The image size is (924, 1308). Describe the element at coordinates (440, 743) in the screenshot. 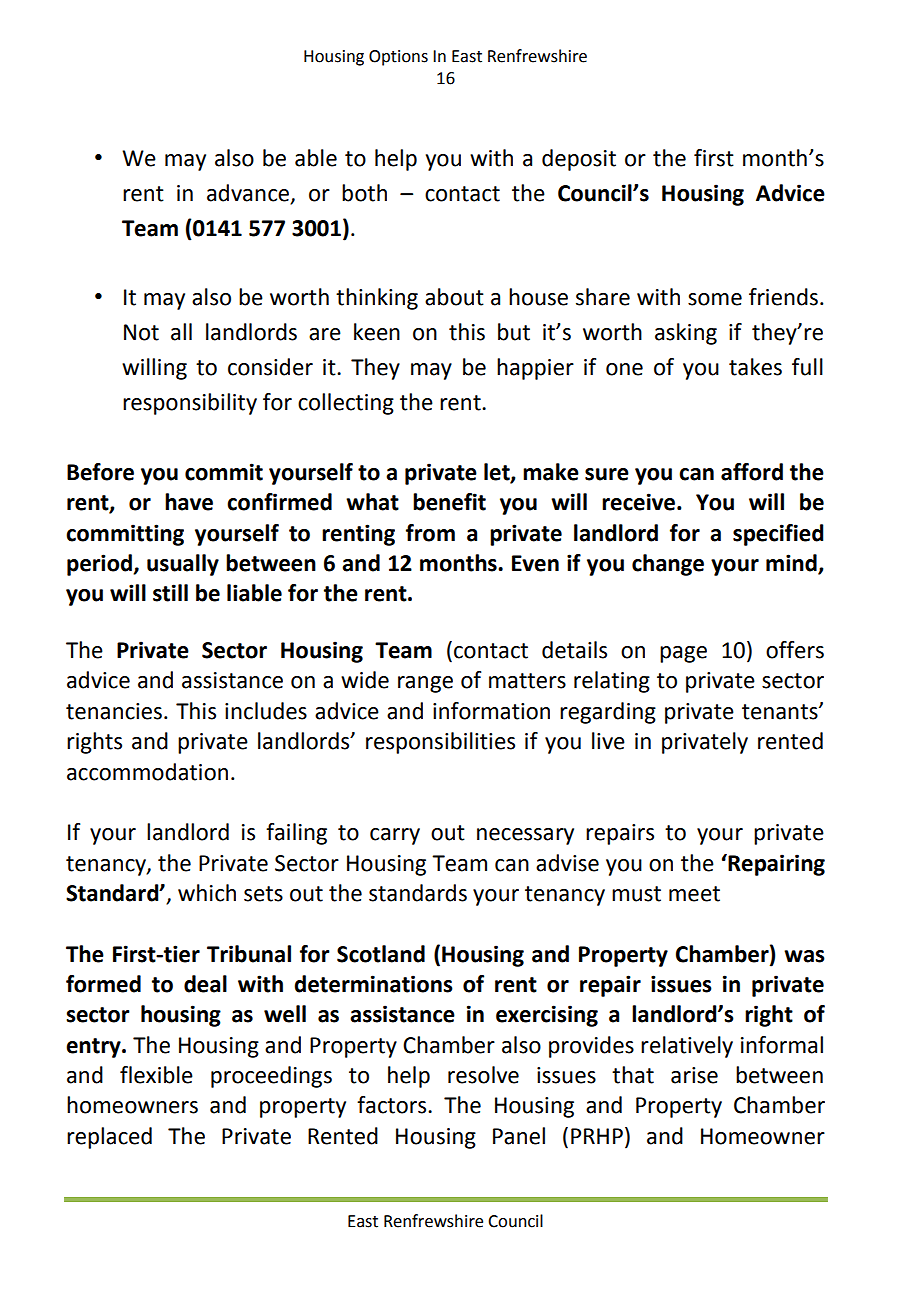

I see `responsibilities` at that location.
